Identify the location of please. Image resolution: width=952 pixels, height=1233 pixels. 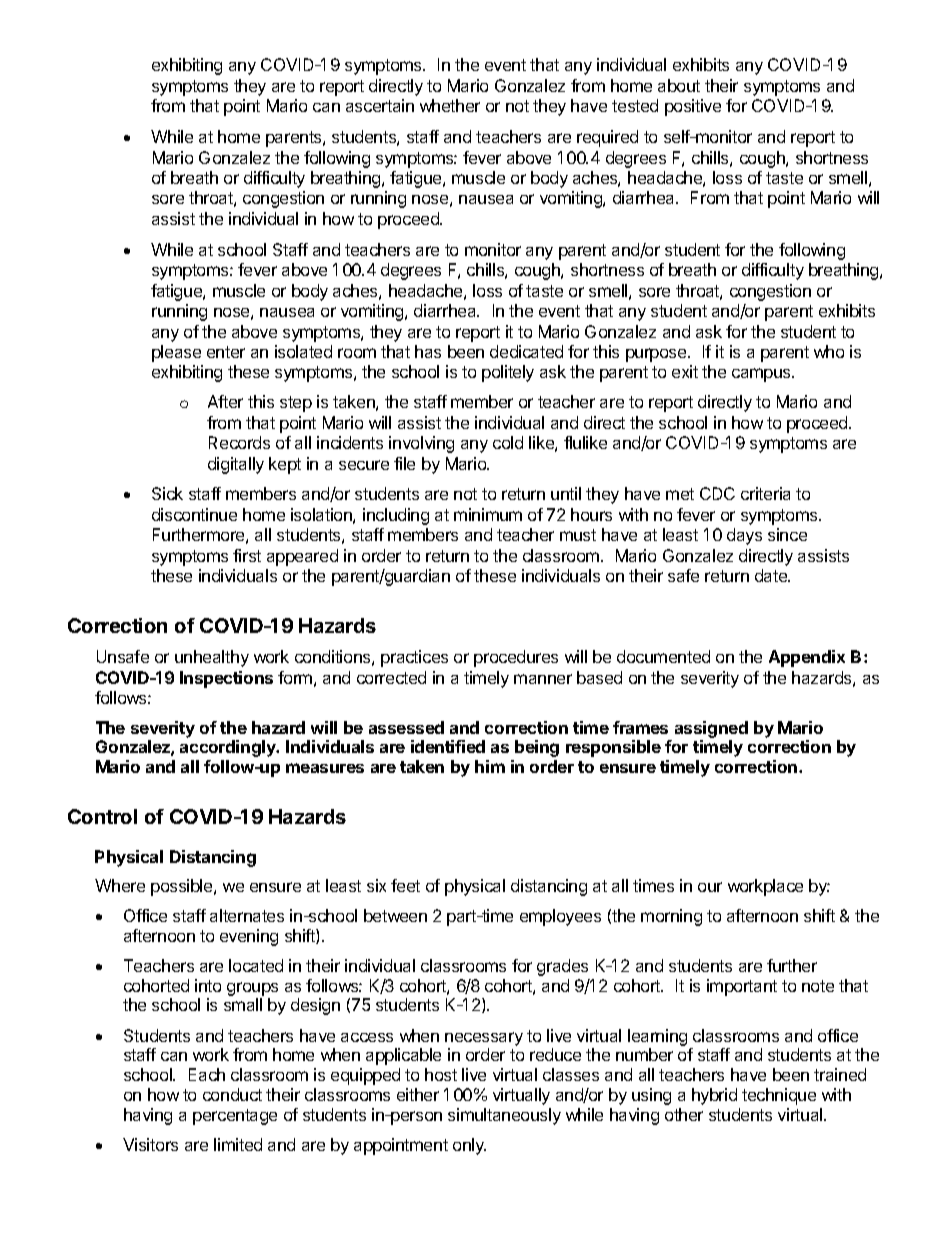
(176, 353).
